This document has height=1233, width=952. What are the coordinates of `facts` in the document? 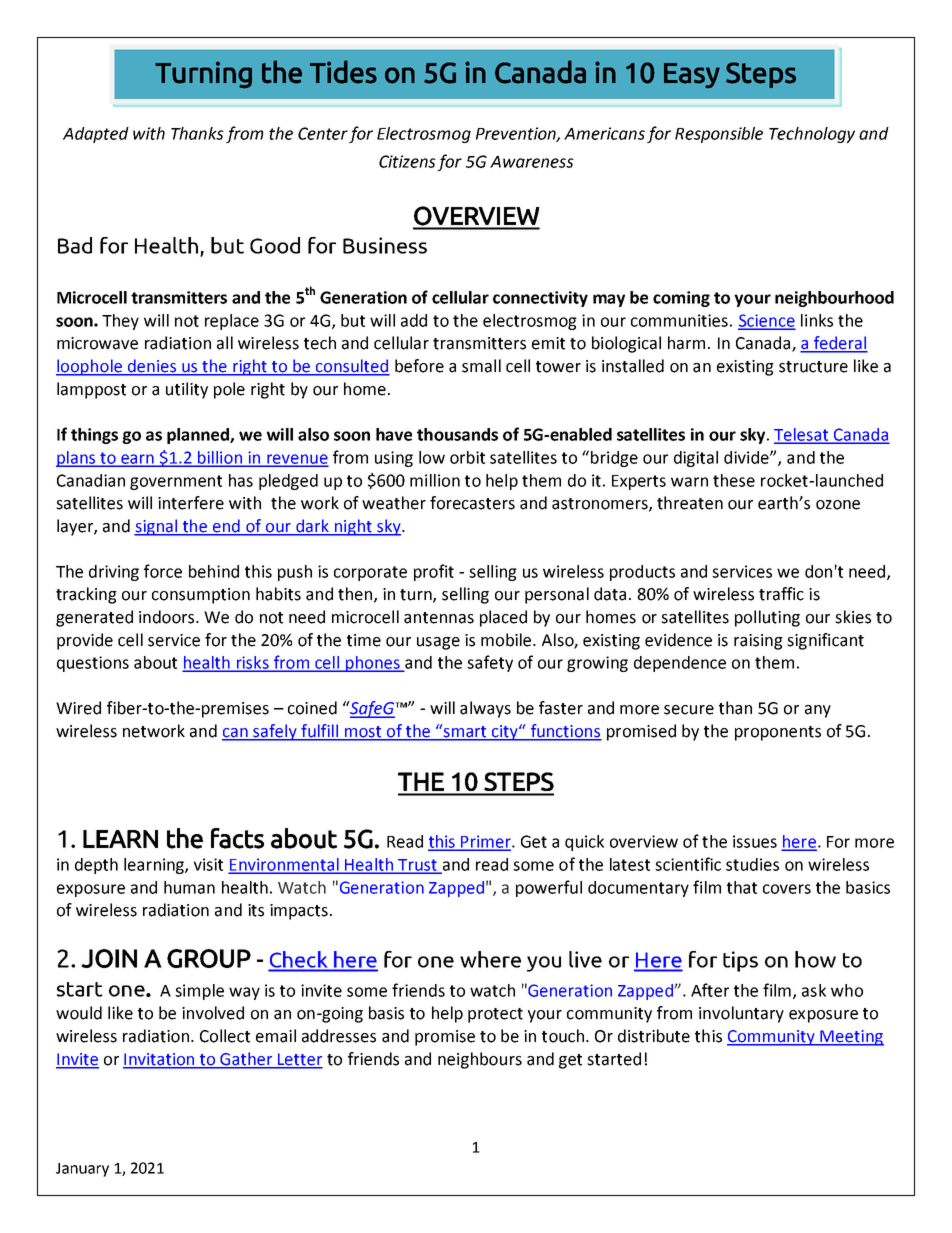 It's located at (237, 838).
